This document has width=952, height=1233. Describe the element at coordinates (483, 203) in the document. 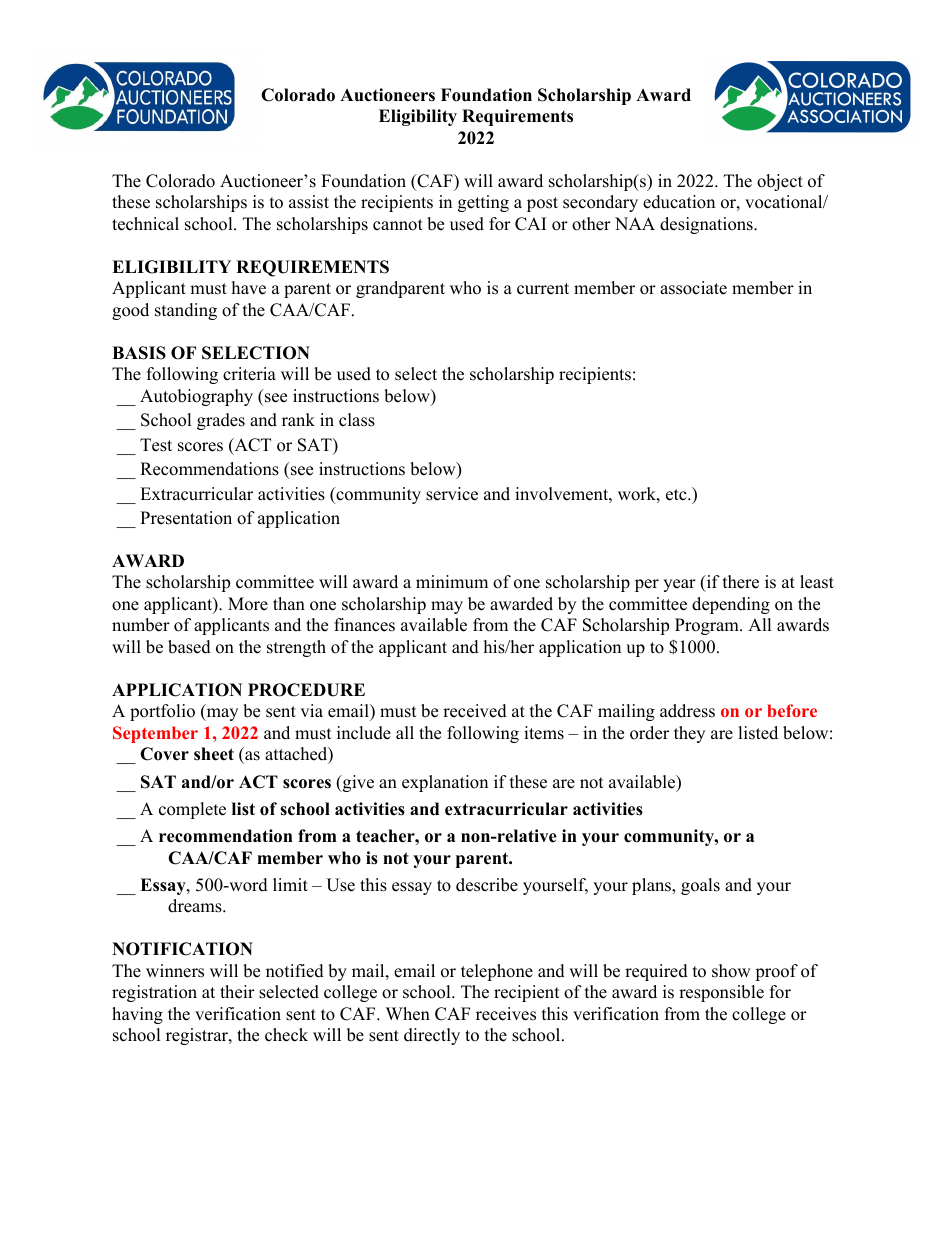

I see `getting` at that location.
